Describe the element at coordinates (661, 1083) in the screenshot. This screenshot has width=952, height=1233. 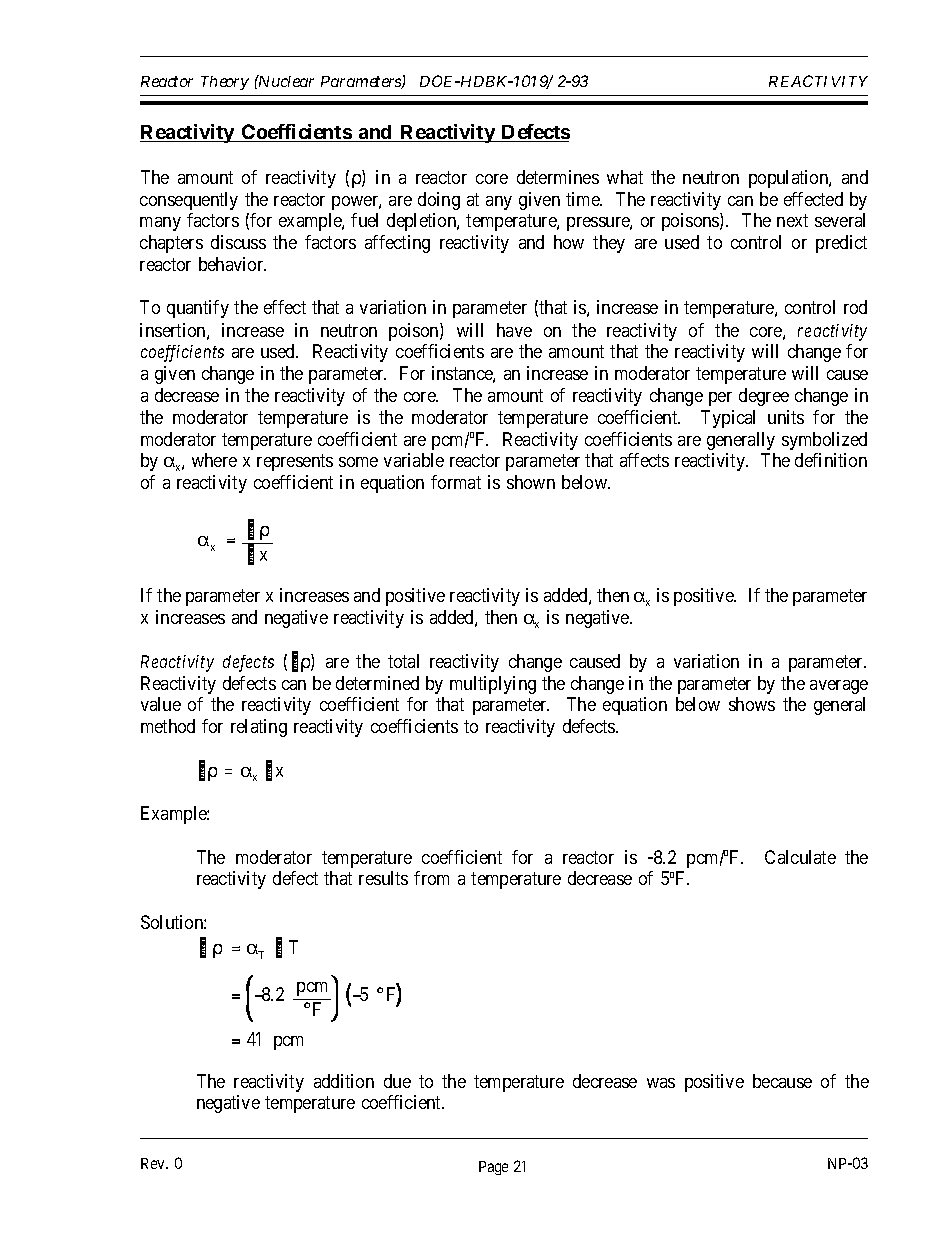
I see `was` at that location.
